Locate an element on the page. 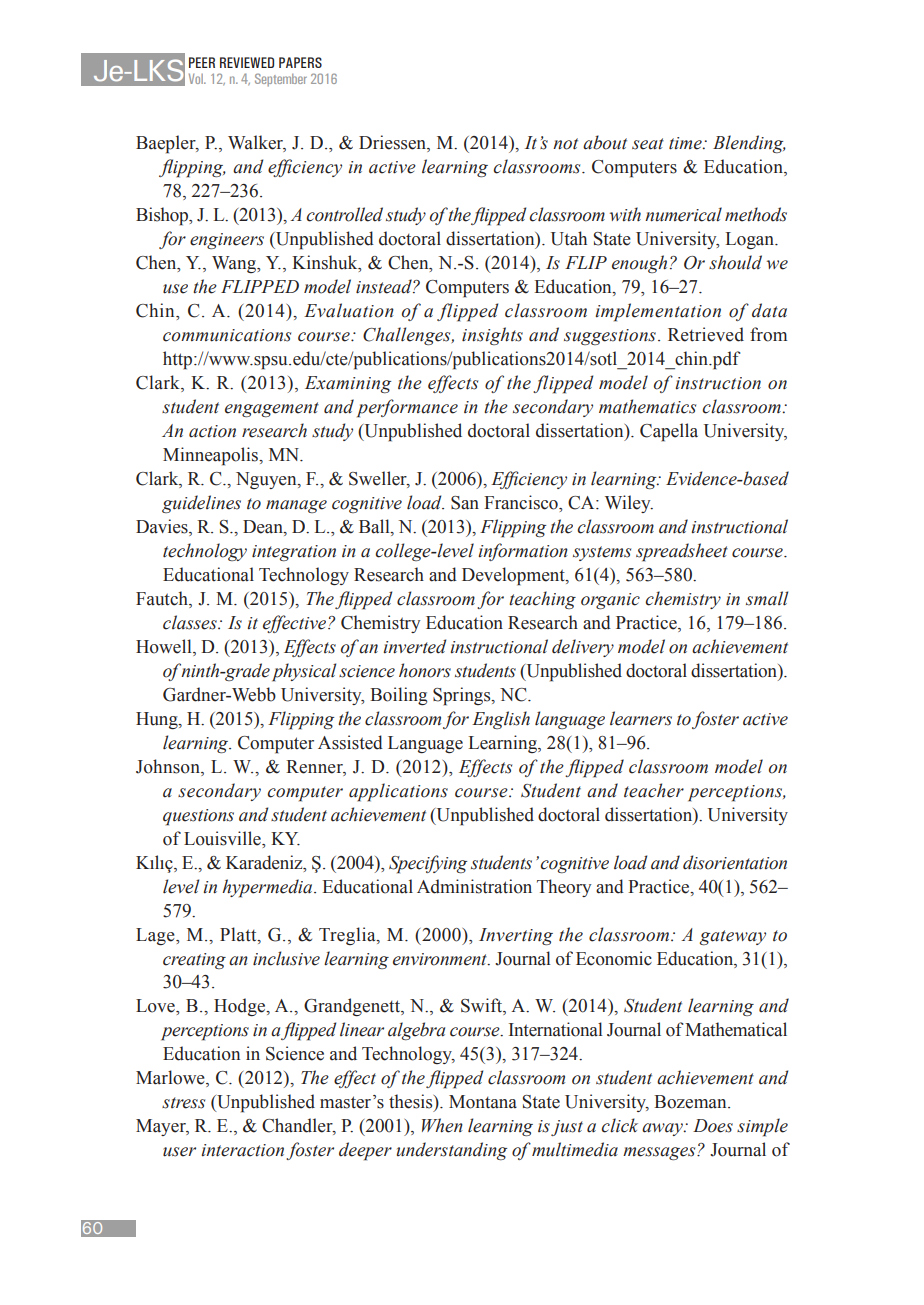 This document has height=1305, width=924. performance is located at coordinates (407, 408).
